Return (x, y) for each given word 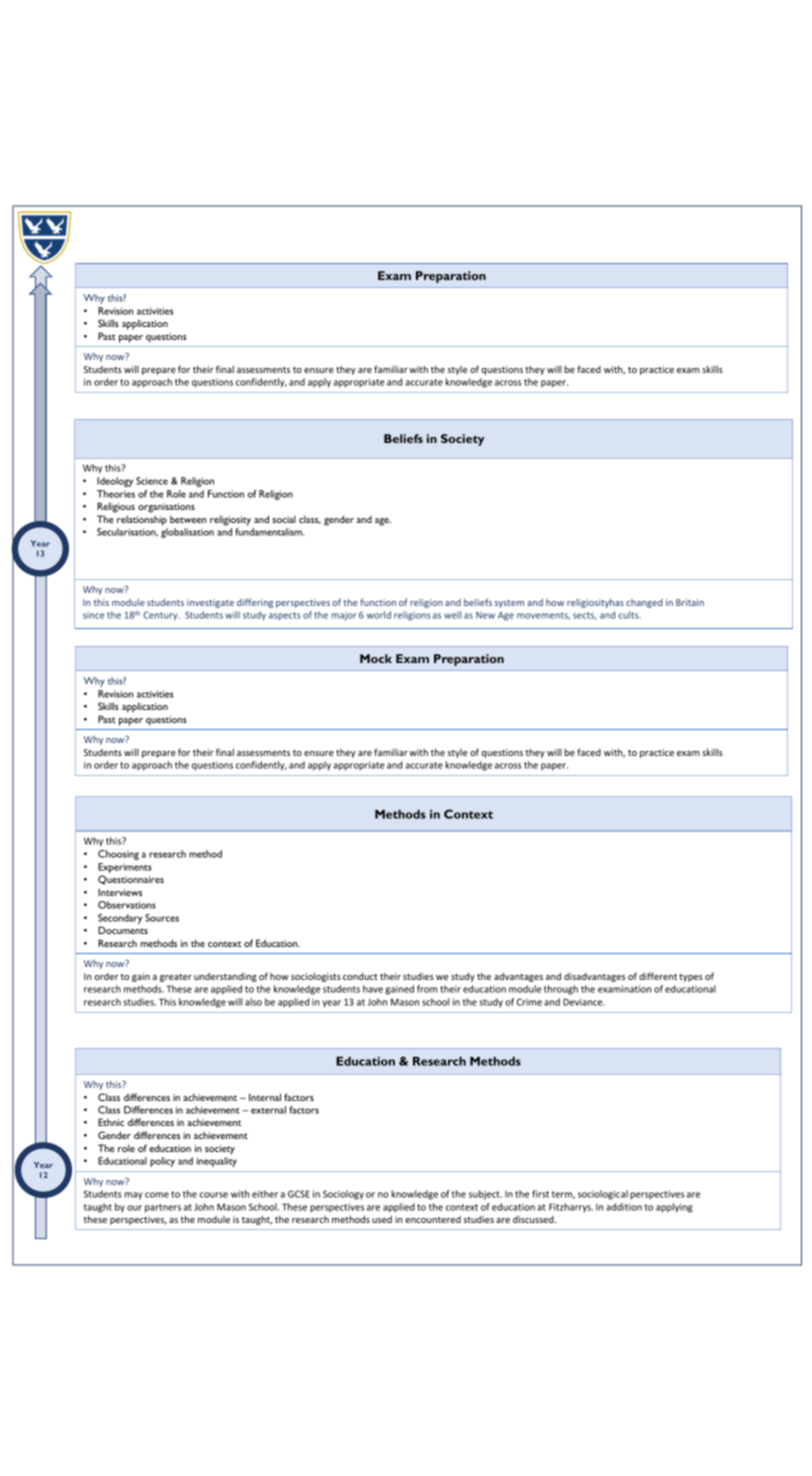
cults (630, 615)
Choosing (118, 855)
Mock (376, 658)
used (382, 1219)
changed (644, 603)
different (658, 976)
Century (162, 616)
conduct (360, 976)
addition (624, 1207)
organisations (166, 508)
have (373, 989)
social (284, 519)
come (157, 1195)
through (561, 990)
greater (176, 977)
